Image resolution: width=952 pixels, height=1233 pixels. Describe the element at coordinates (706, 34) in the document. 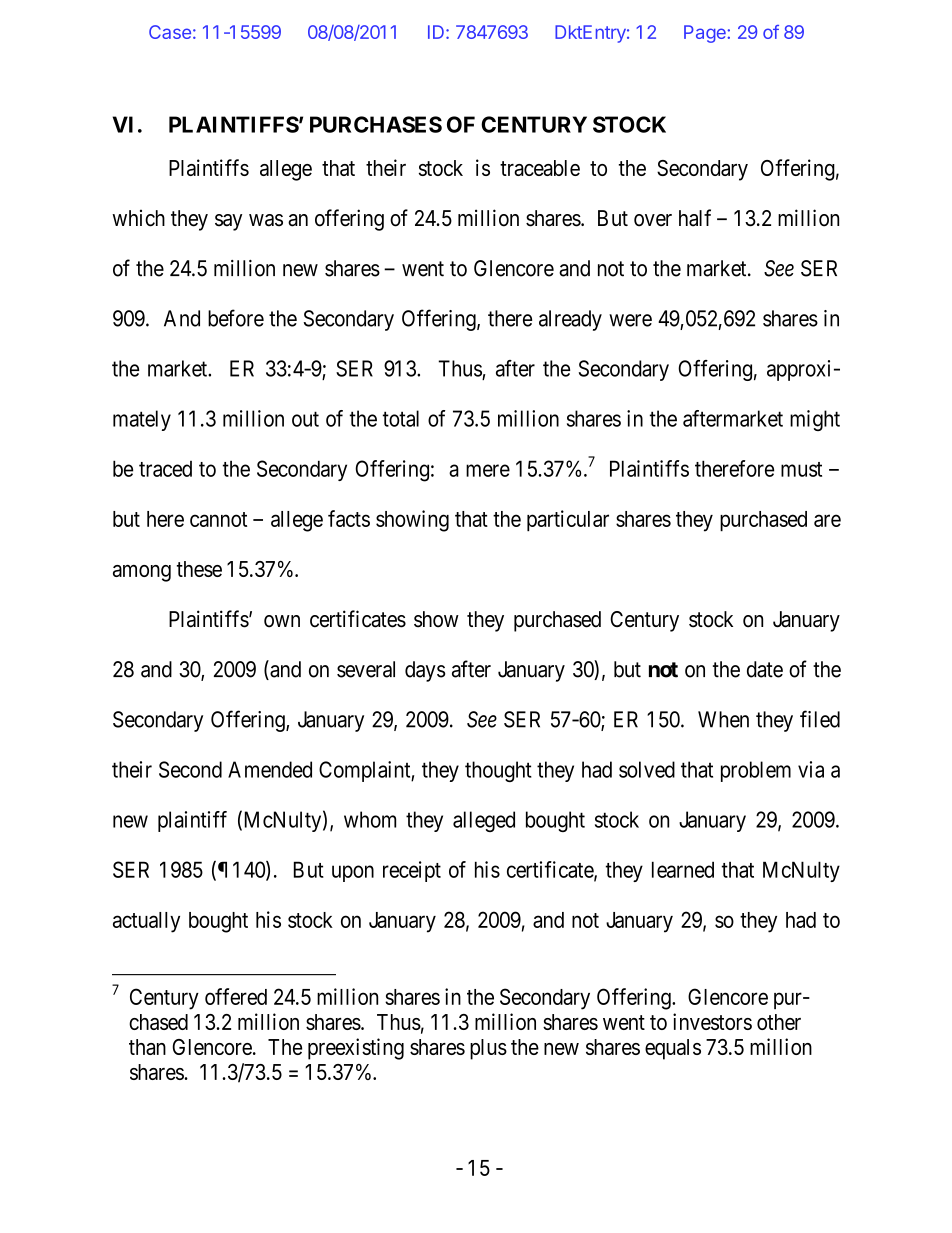

I see `Page` at that location.
